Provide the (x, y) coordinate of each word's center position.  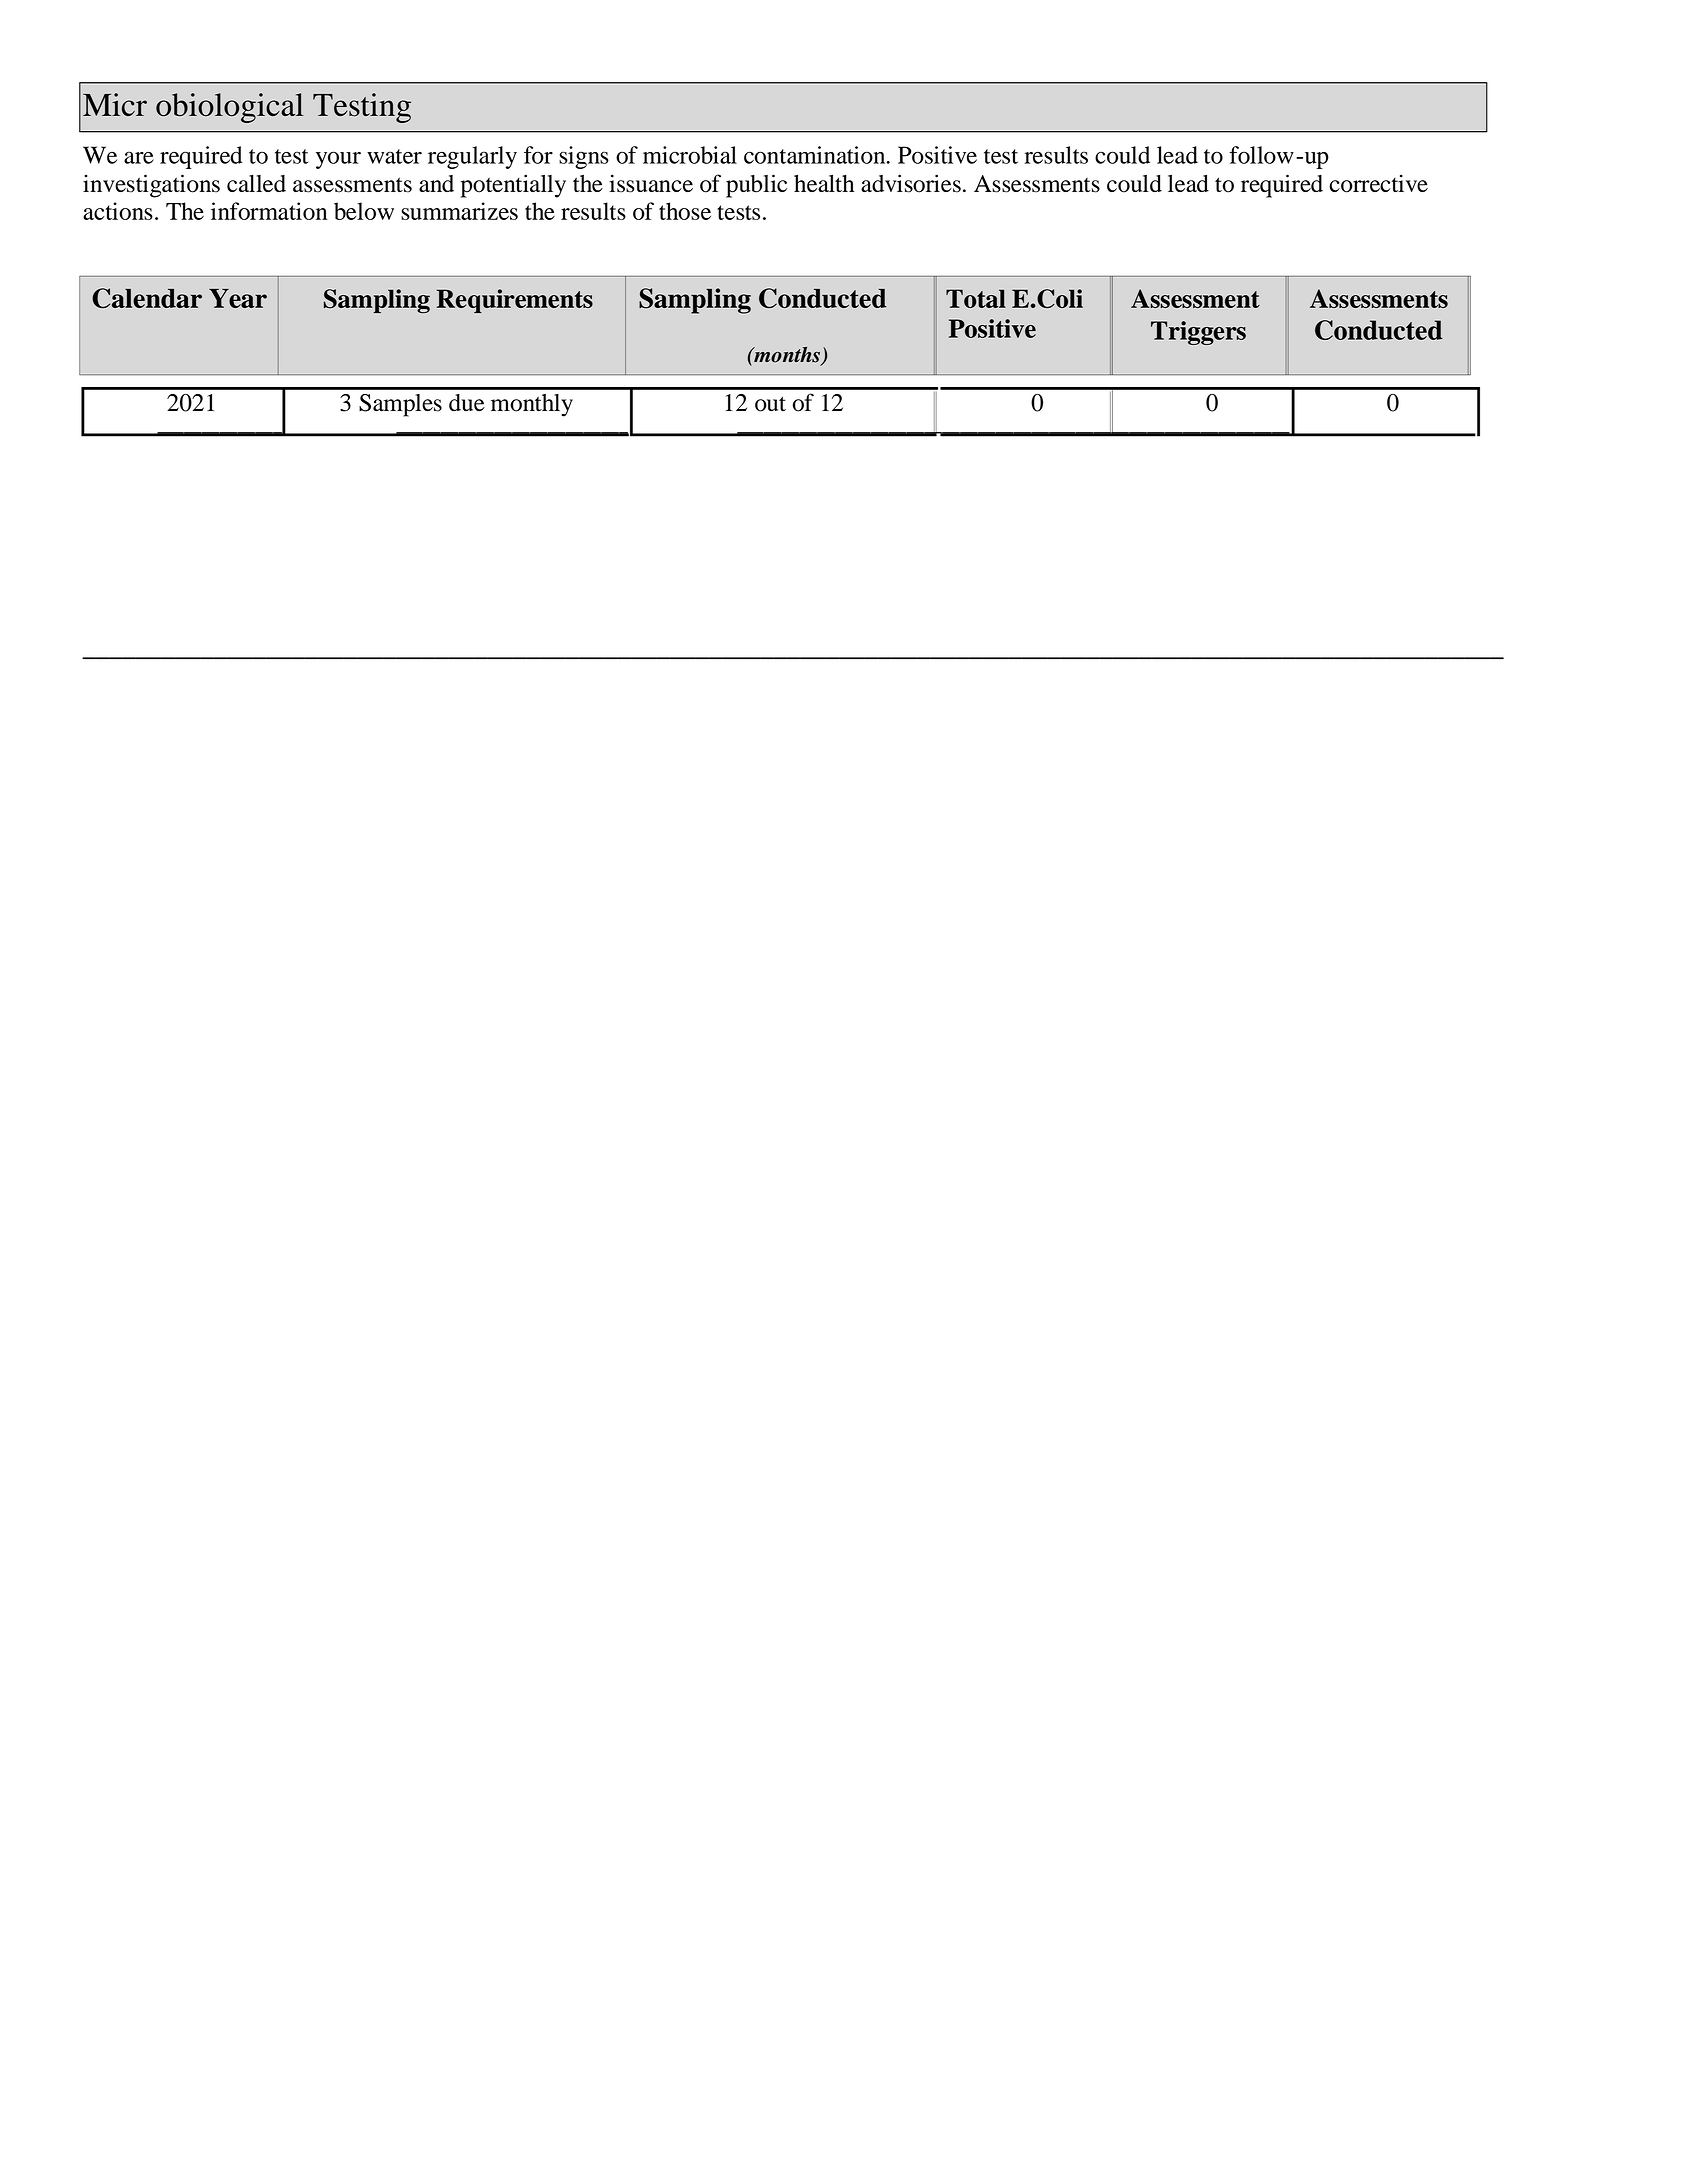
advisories (911, 183)
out (770, 404)
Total (976, 298)
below (364, 211)
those (685, 211)
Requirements (515, 301)
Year (238, 298)
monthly (532, 405)
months (787, 356)
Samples (400, 405)
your (338, 160)
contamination (816, 155)
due (467, 402)
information (269, 211)
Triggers (1198, 333)
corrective (1378, 183)
